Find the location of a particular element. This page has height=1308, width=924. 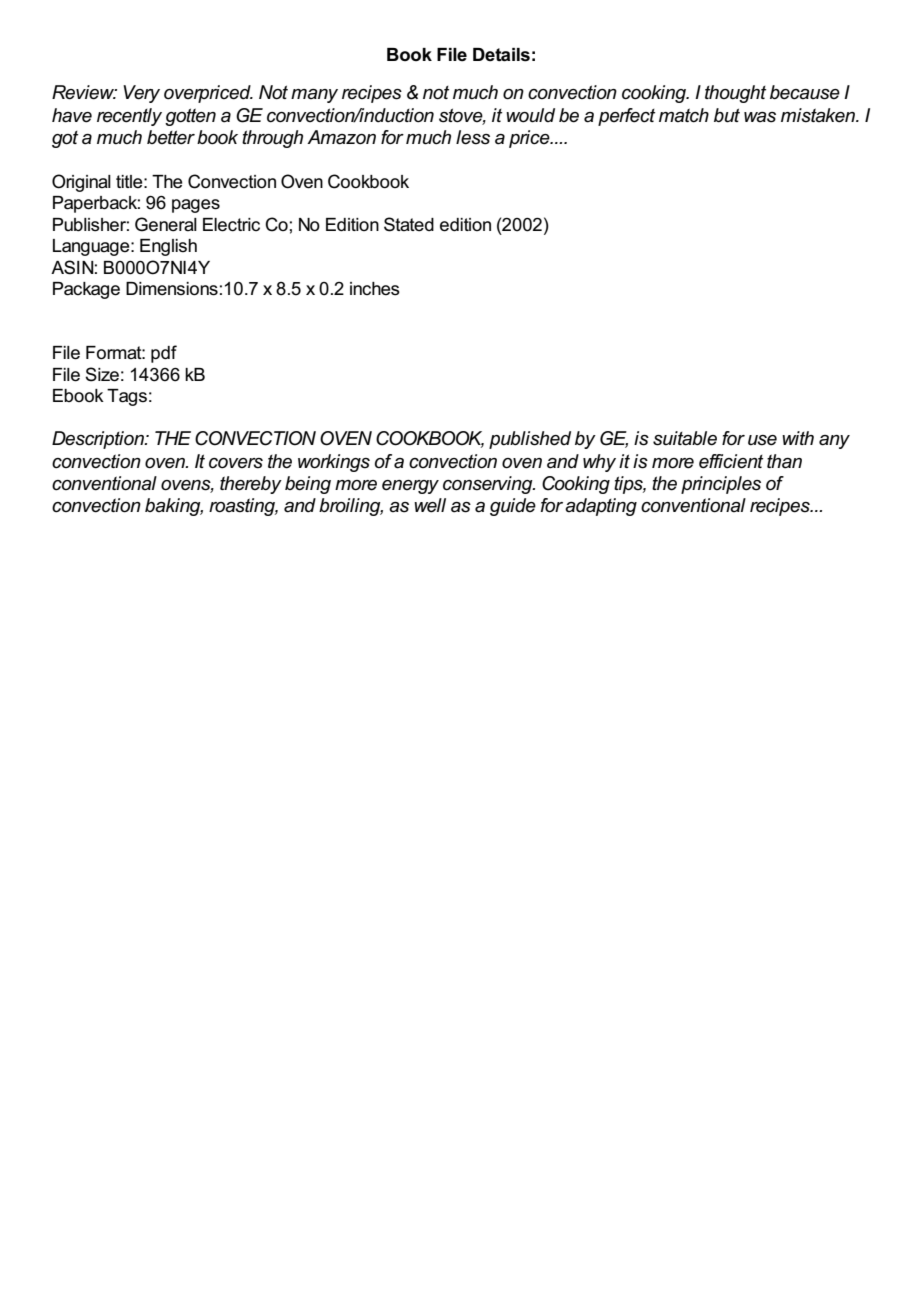

energy is located at coordinates (410, 487).
